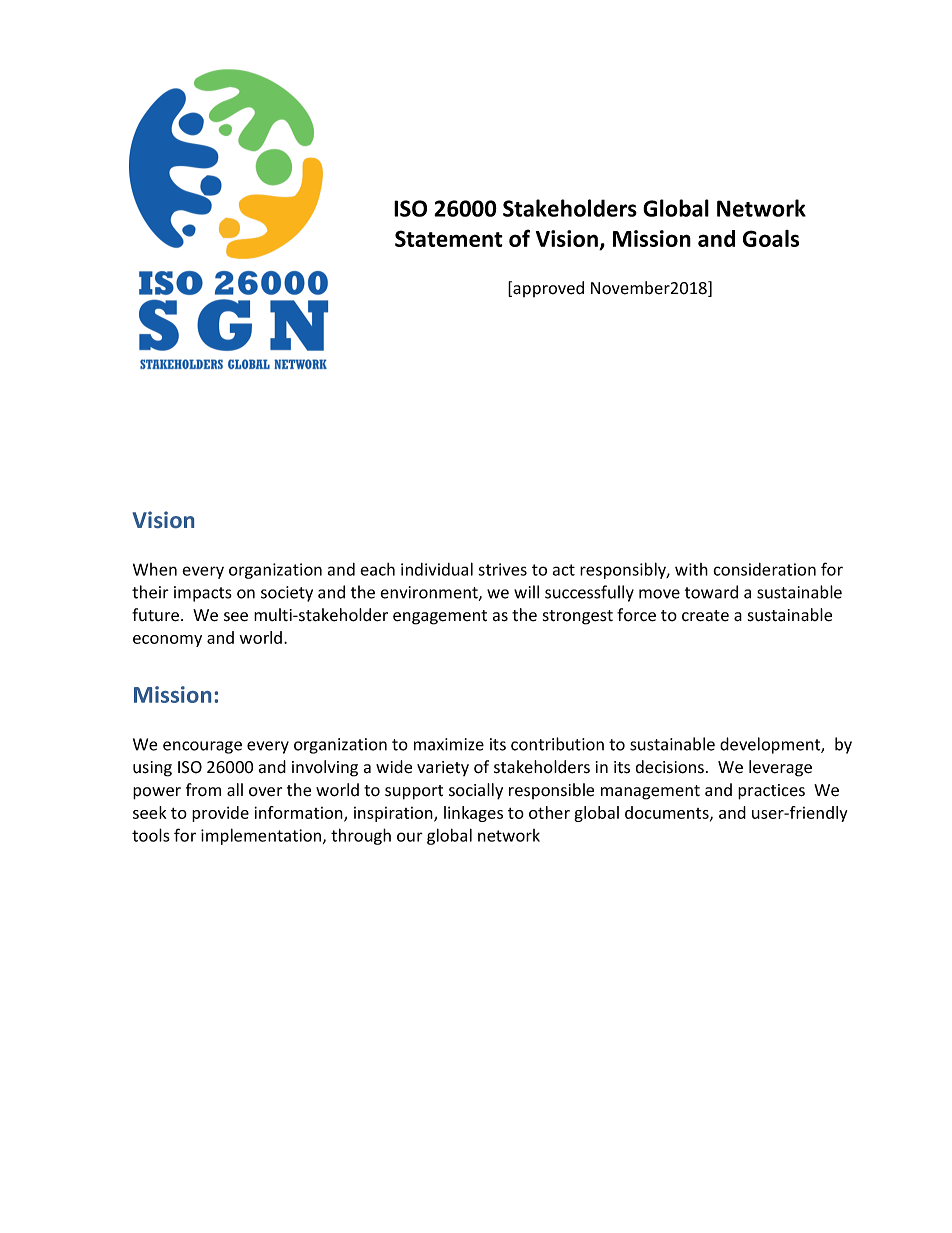  What do you see at coordinates (691, 569) in the screenshot?
I see `with` at bounding box center [691, 569].
